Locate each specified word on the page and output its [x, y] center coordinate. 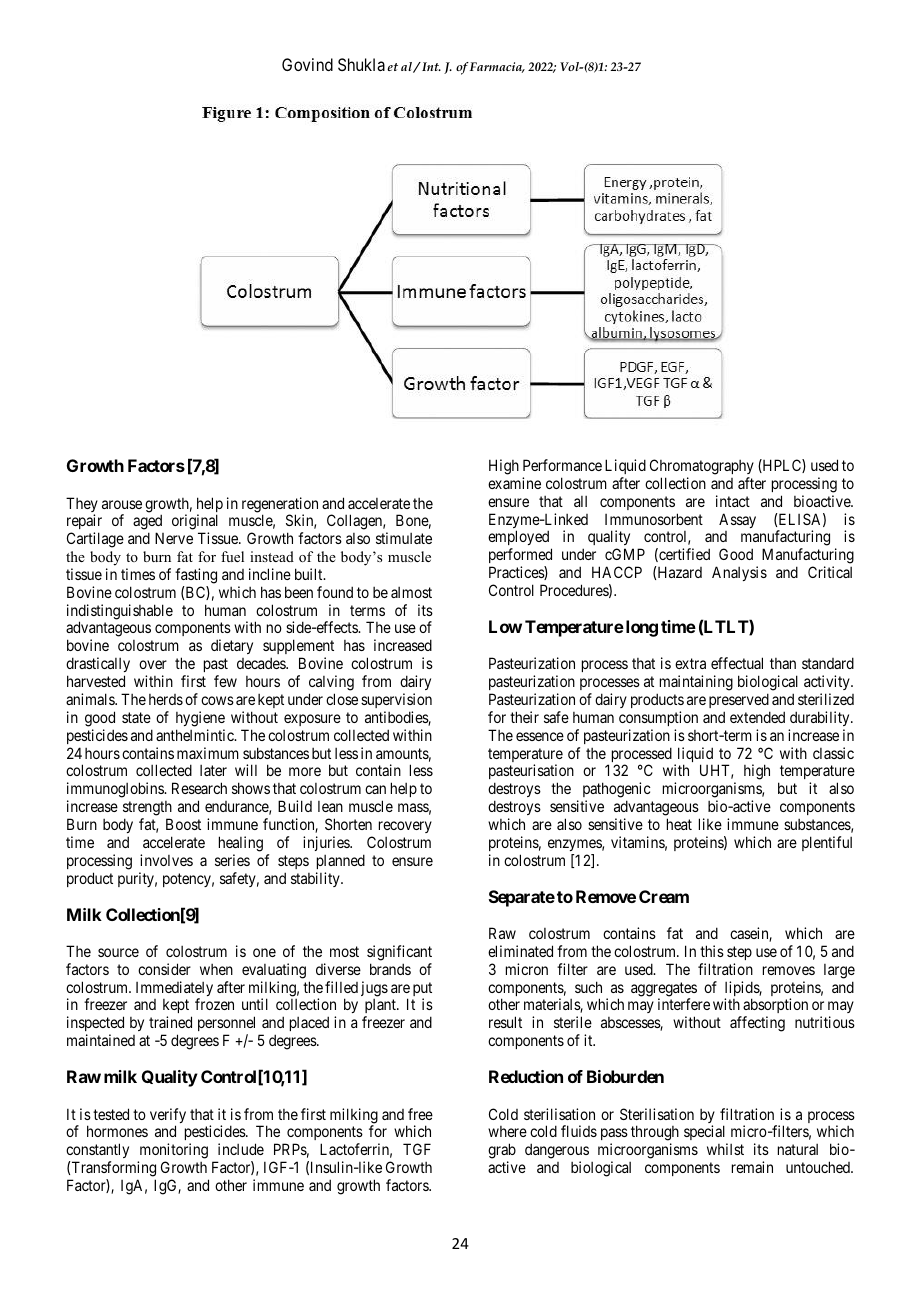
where [507, 1131]
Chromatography [702, 467]
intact [733, 501]
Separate [522, 898]
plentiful [827, 843]
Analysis [739, 573]
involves [166, 860]
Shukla [361, 64]
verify [168, 1117]
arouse [122, 504]
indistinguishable [120, 613]
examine [514, 483]
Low [505, 626]
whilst [725, 1149]
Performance [562, 465]
